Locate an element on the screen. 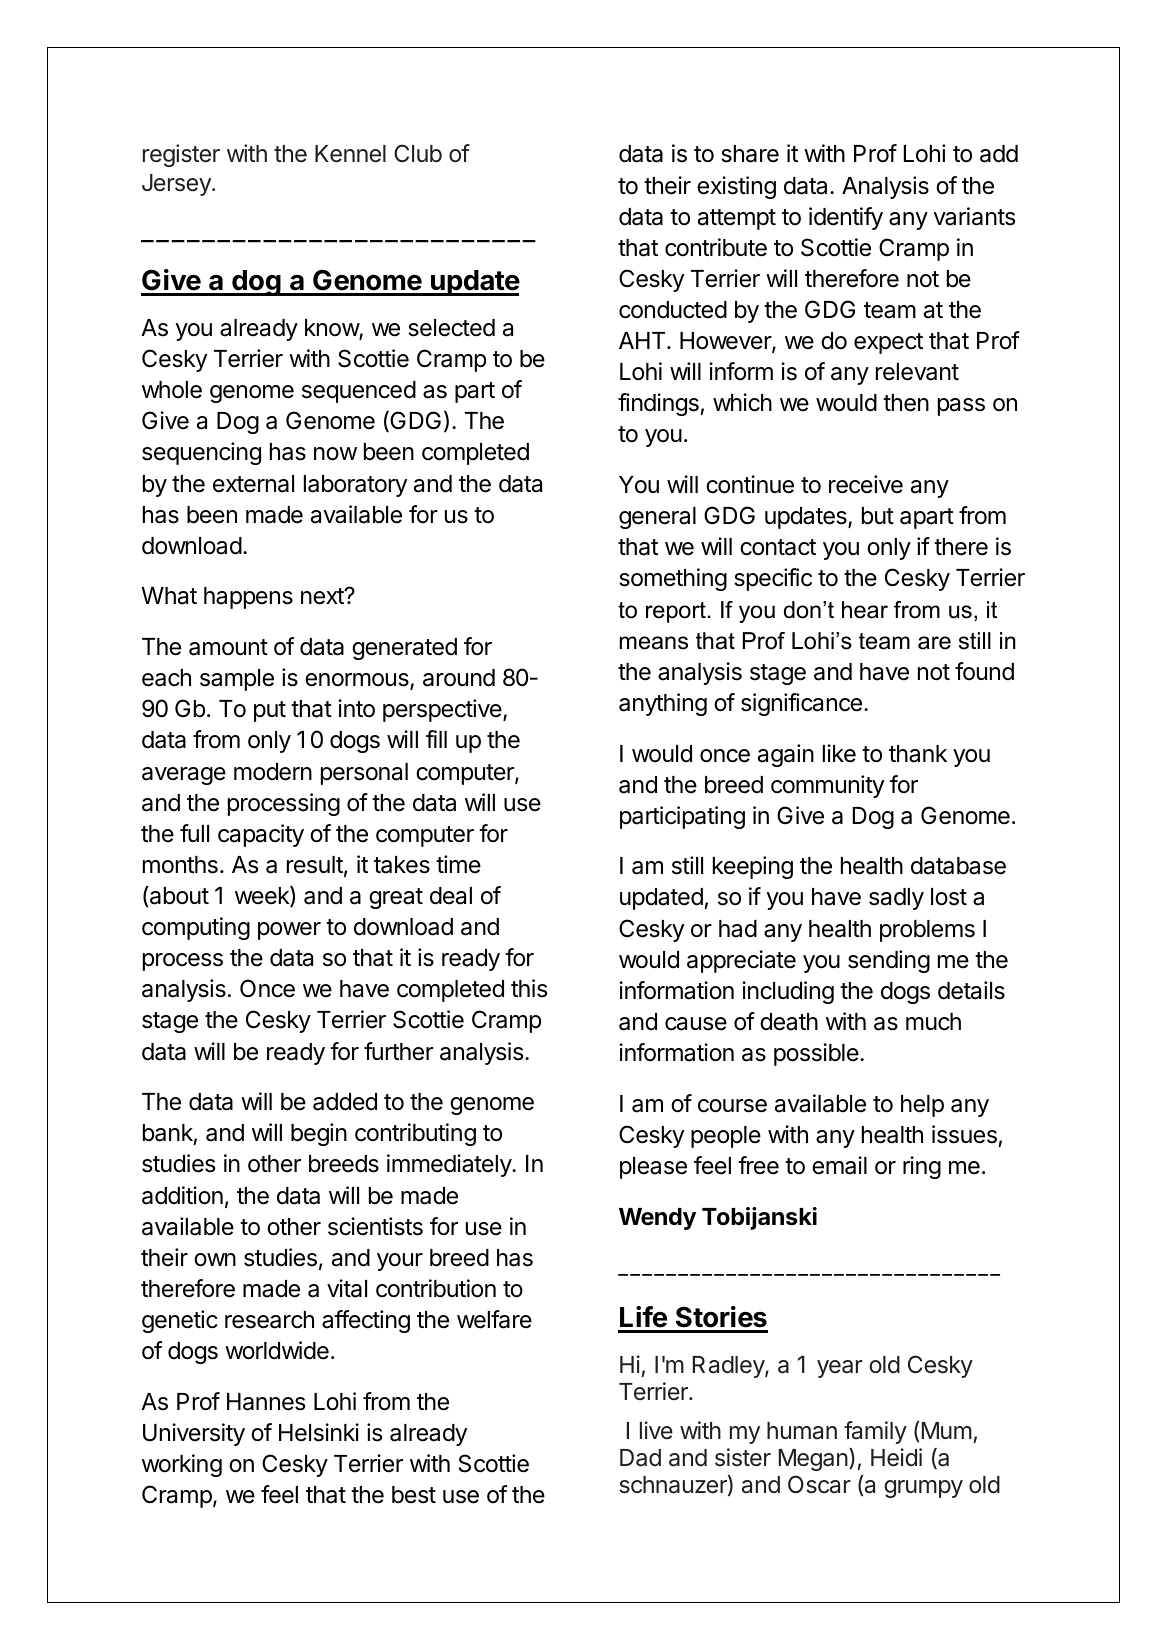 This screenshot has width=1167, height=1650. please is located at coordinates (653, 1168).
